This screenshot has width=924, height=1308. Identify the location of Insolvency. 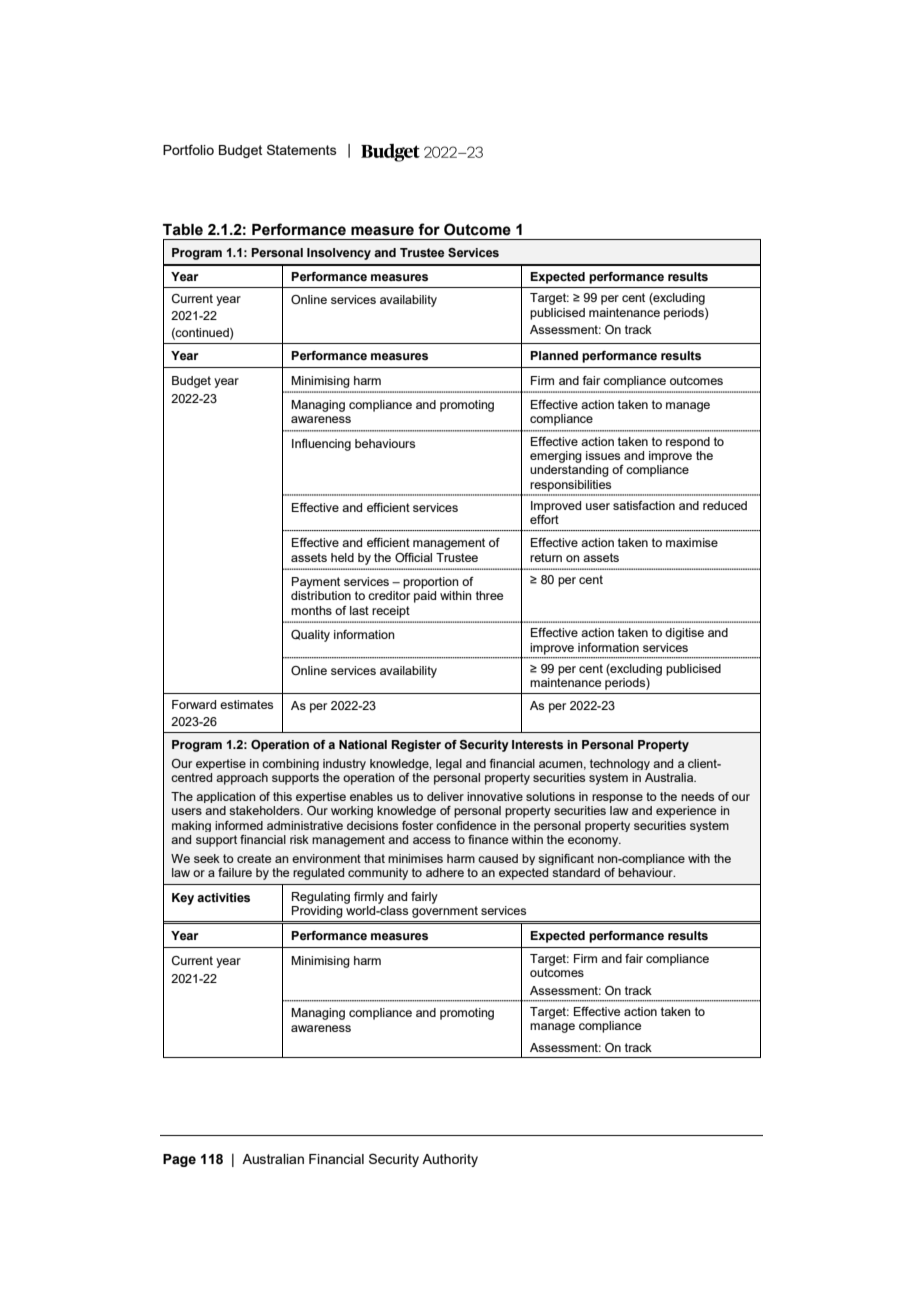
(339, 254).
